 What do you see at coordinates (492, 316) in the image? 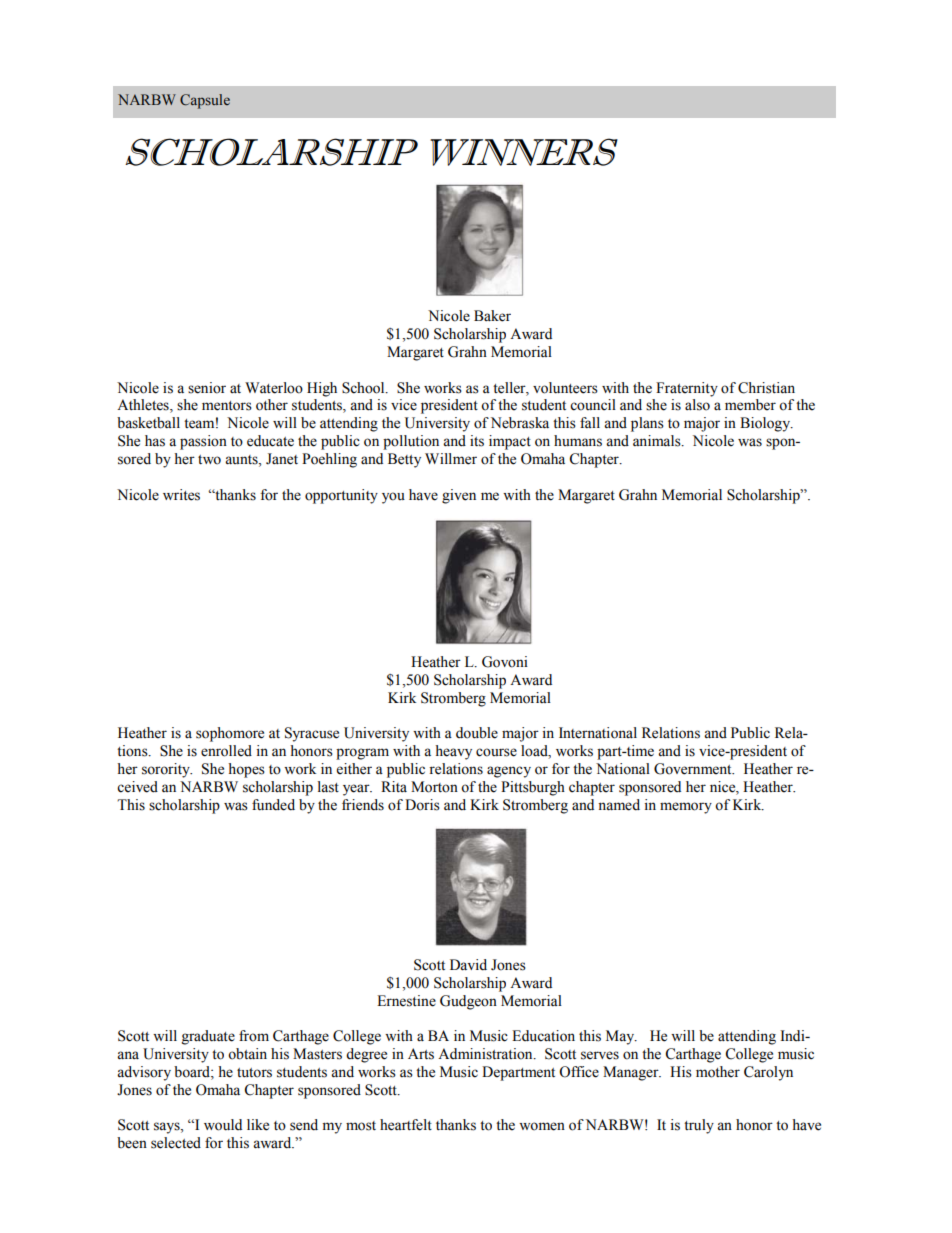
I see `Baker` at bounding box center [492, 316].
